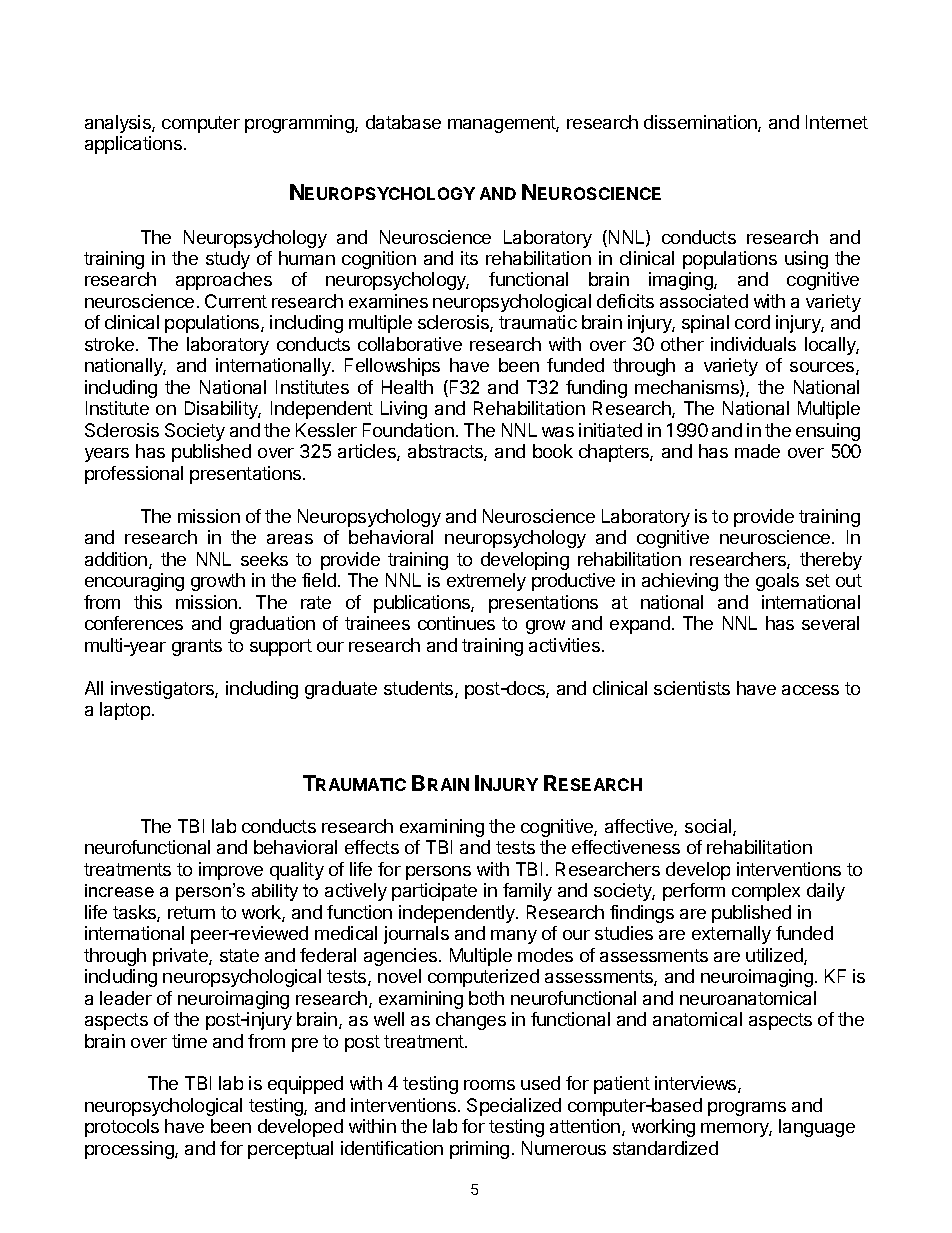  What do you see at coordinates (403, 122) in the screenshot?
I see `database` at bounding box center [403, 122].
